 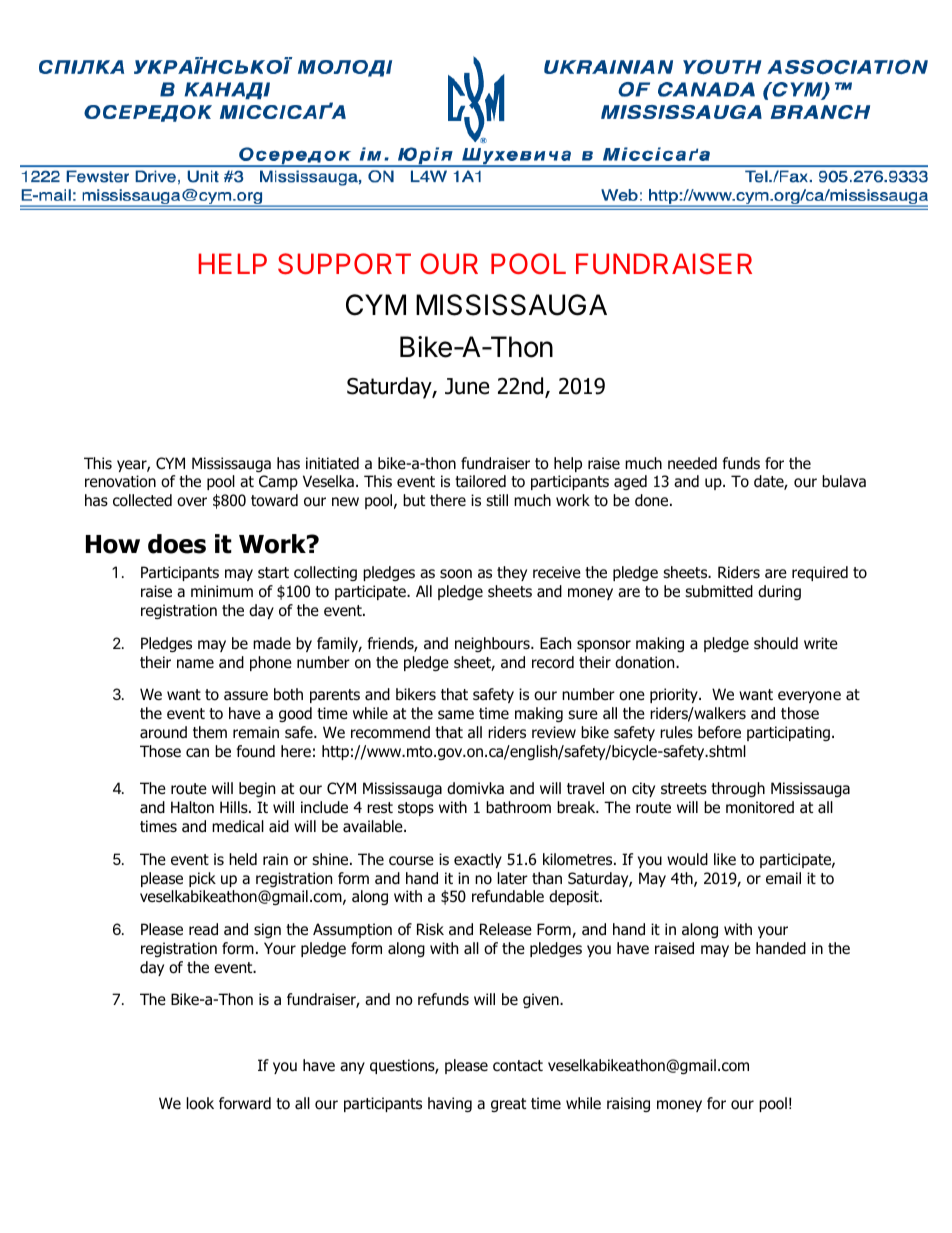 I want to click on June, so click(x=467, y=386).
